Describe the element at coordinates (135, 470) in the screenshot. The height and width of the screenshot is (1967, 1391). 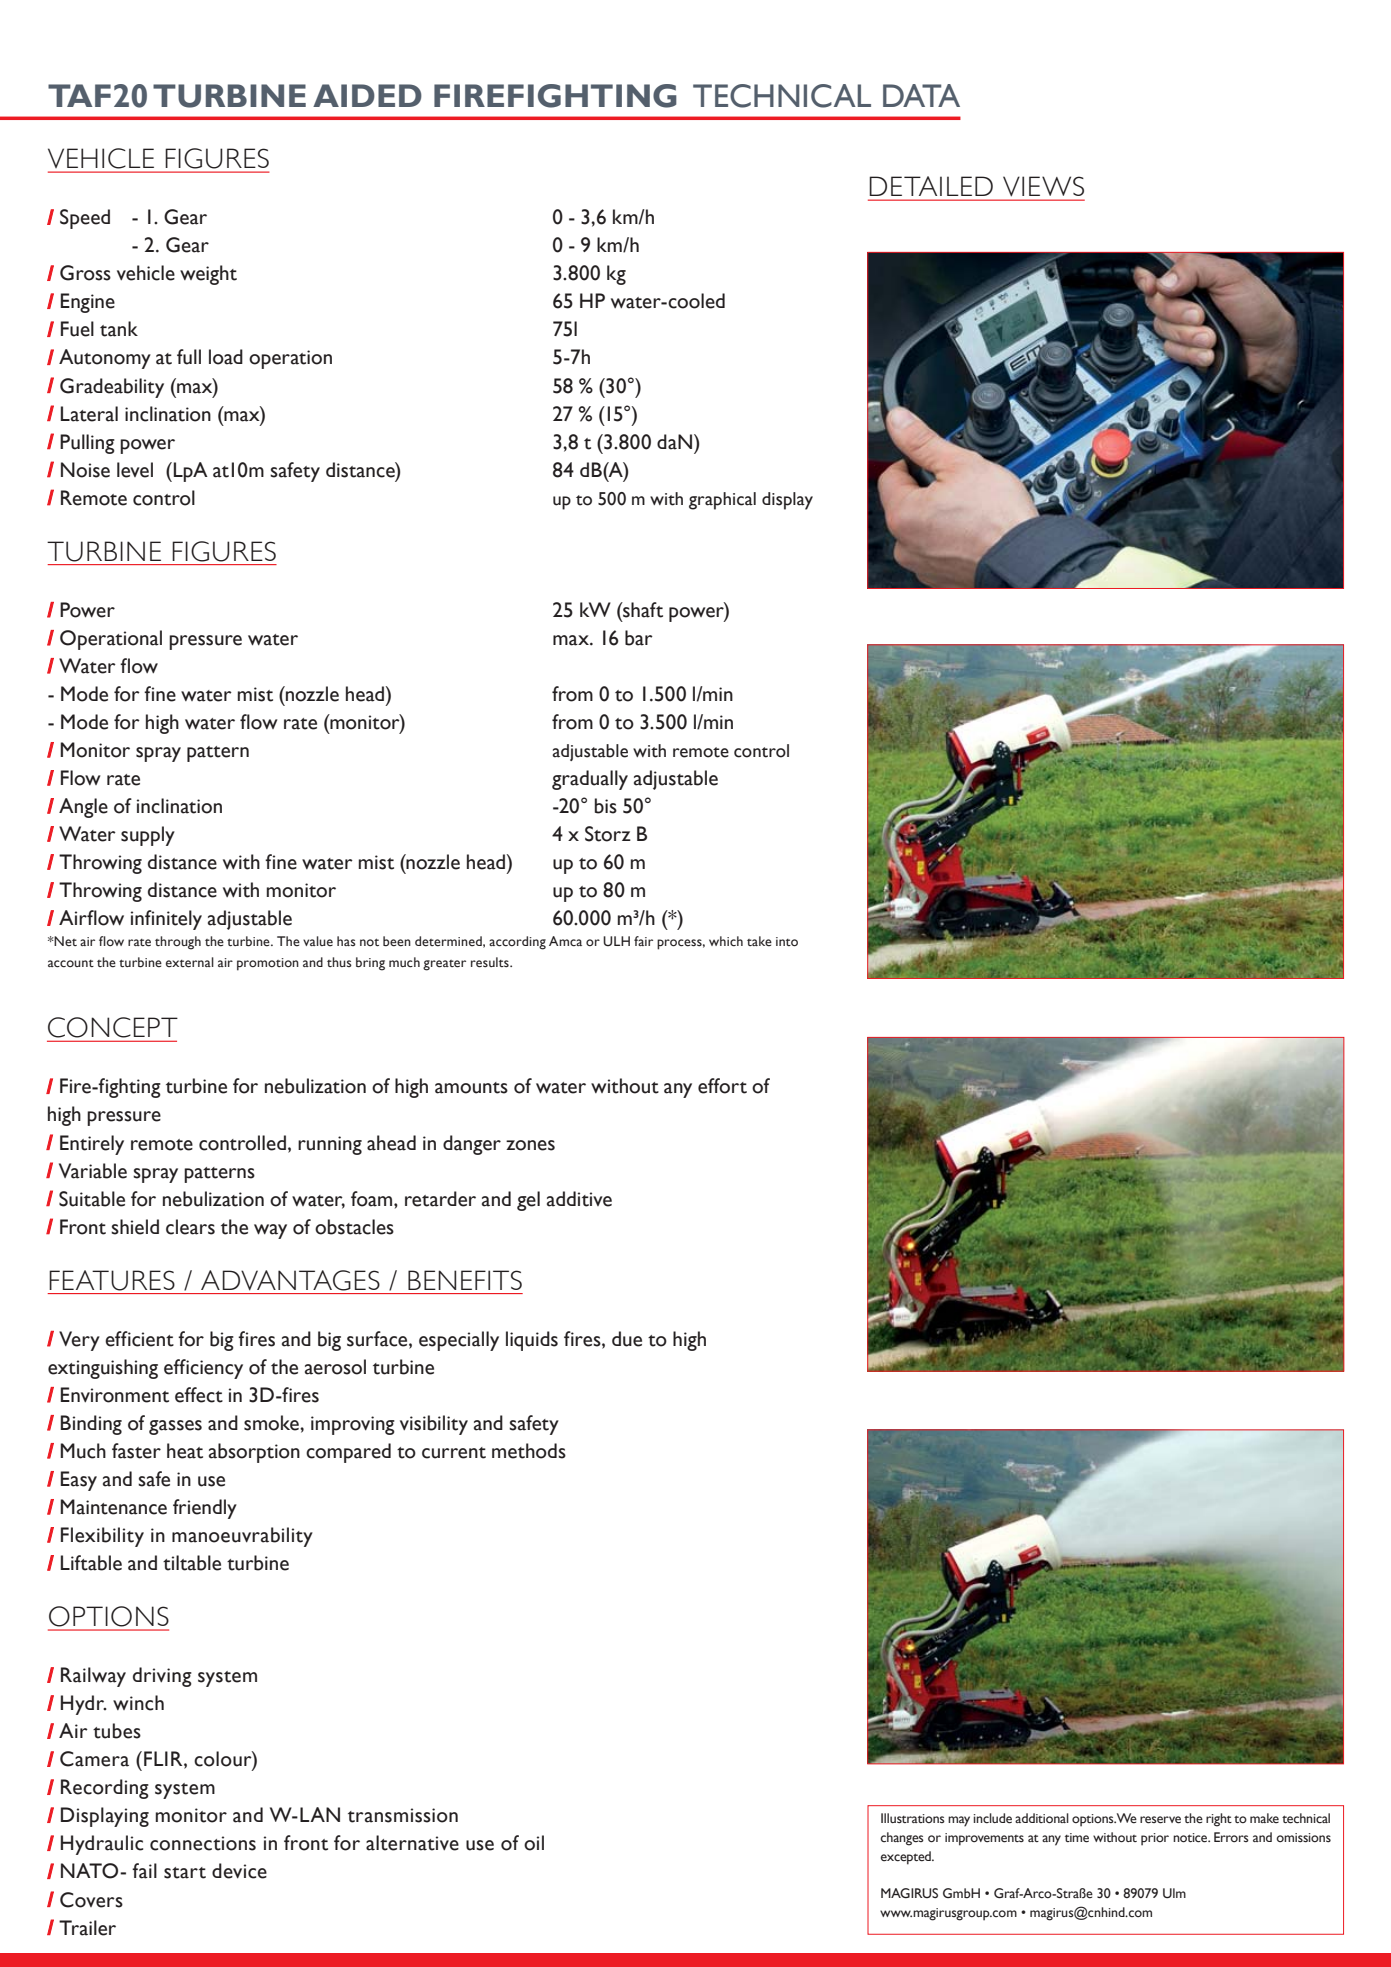
I see `level` at that location.
